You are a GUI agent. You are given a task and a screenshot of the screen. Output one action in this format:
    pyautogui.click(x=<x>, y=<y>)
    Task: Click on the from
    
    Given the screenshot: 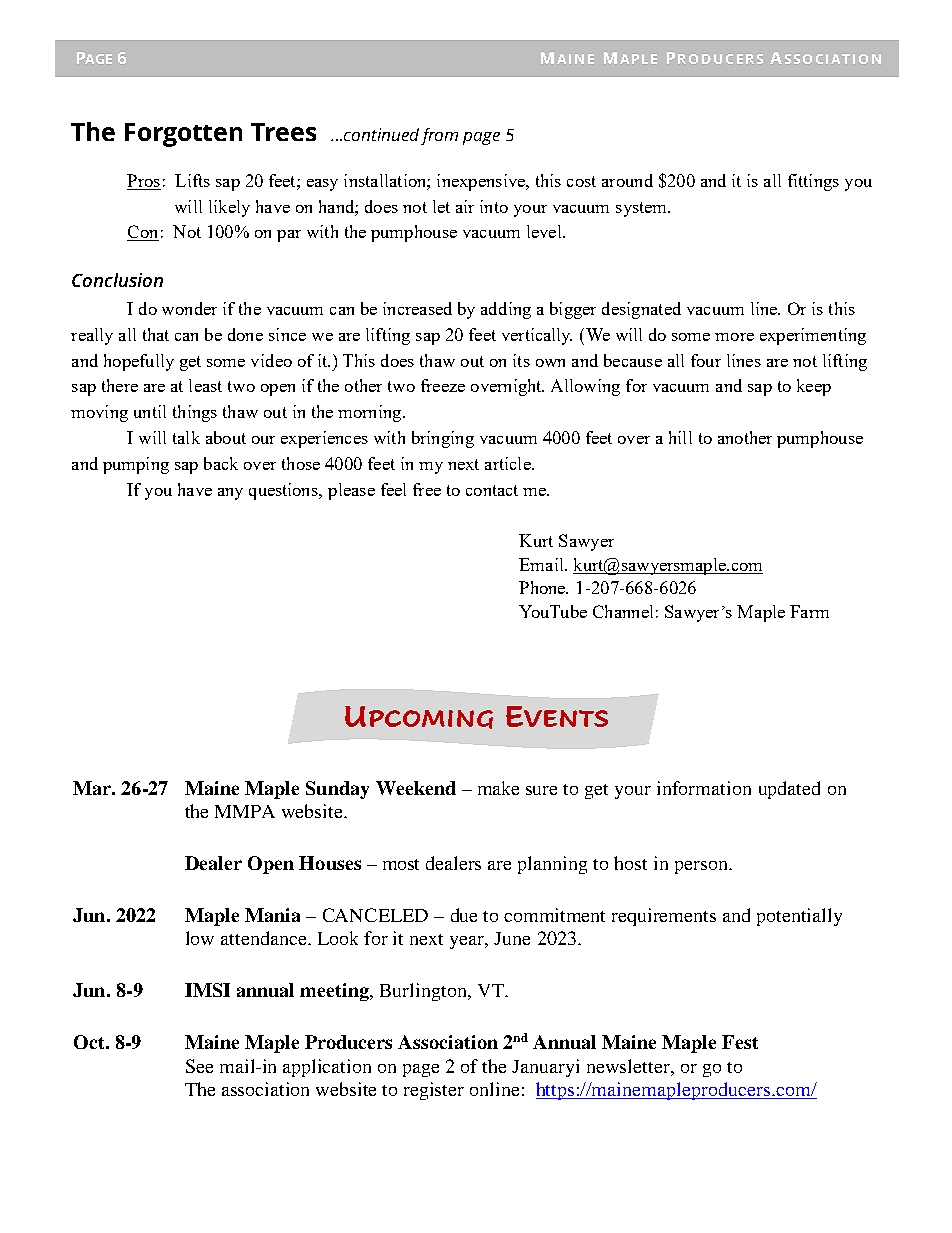 What is the action you would take?
    pyautogui.click(x=439, y=136)
